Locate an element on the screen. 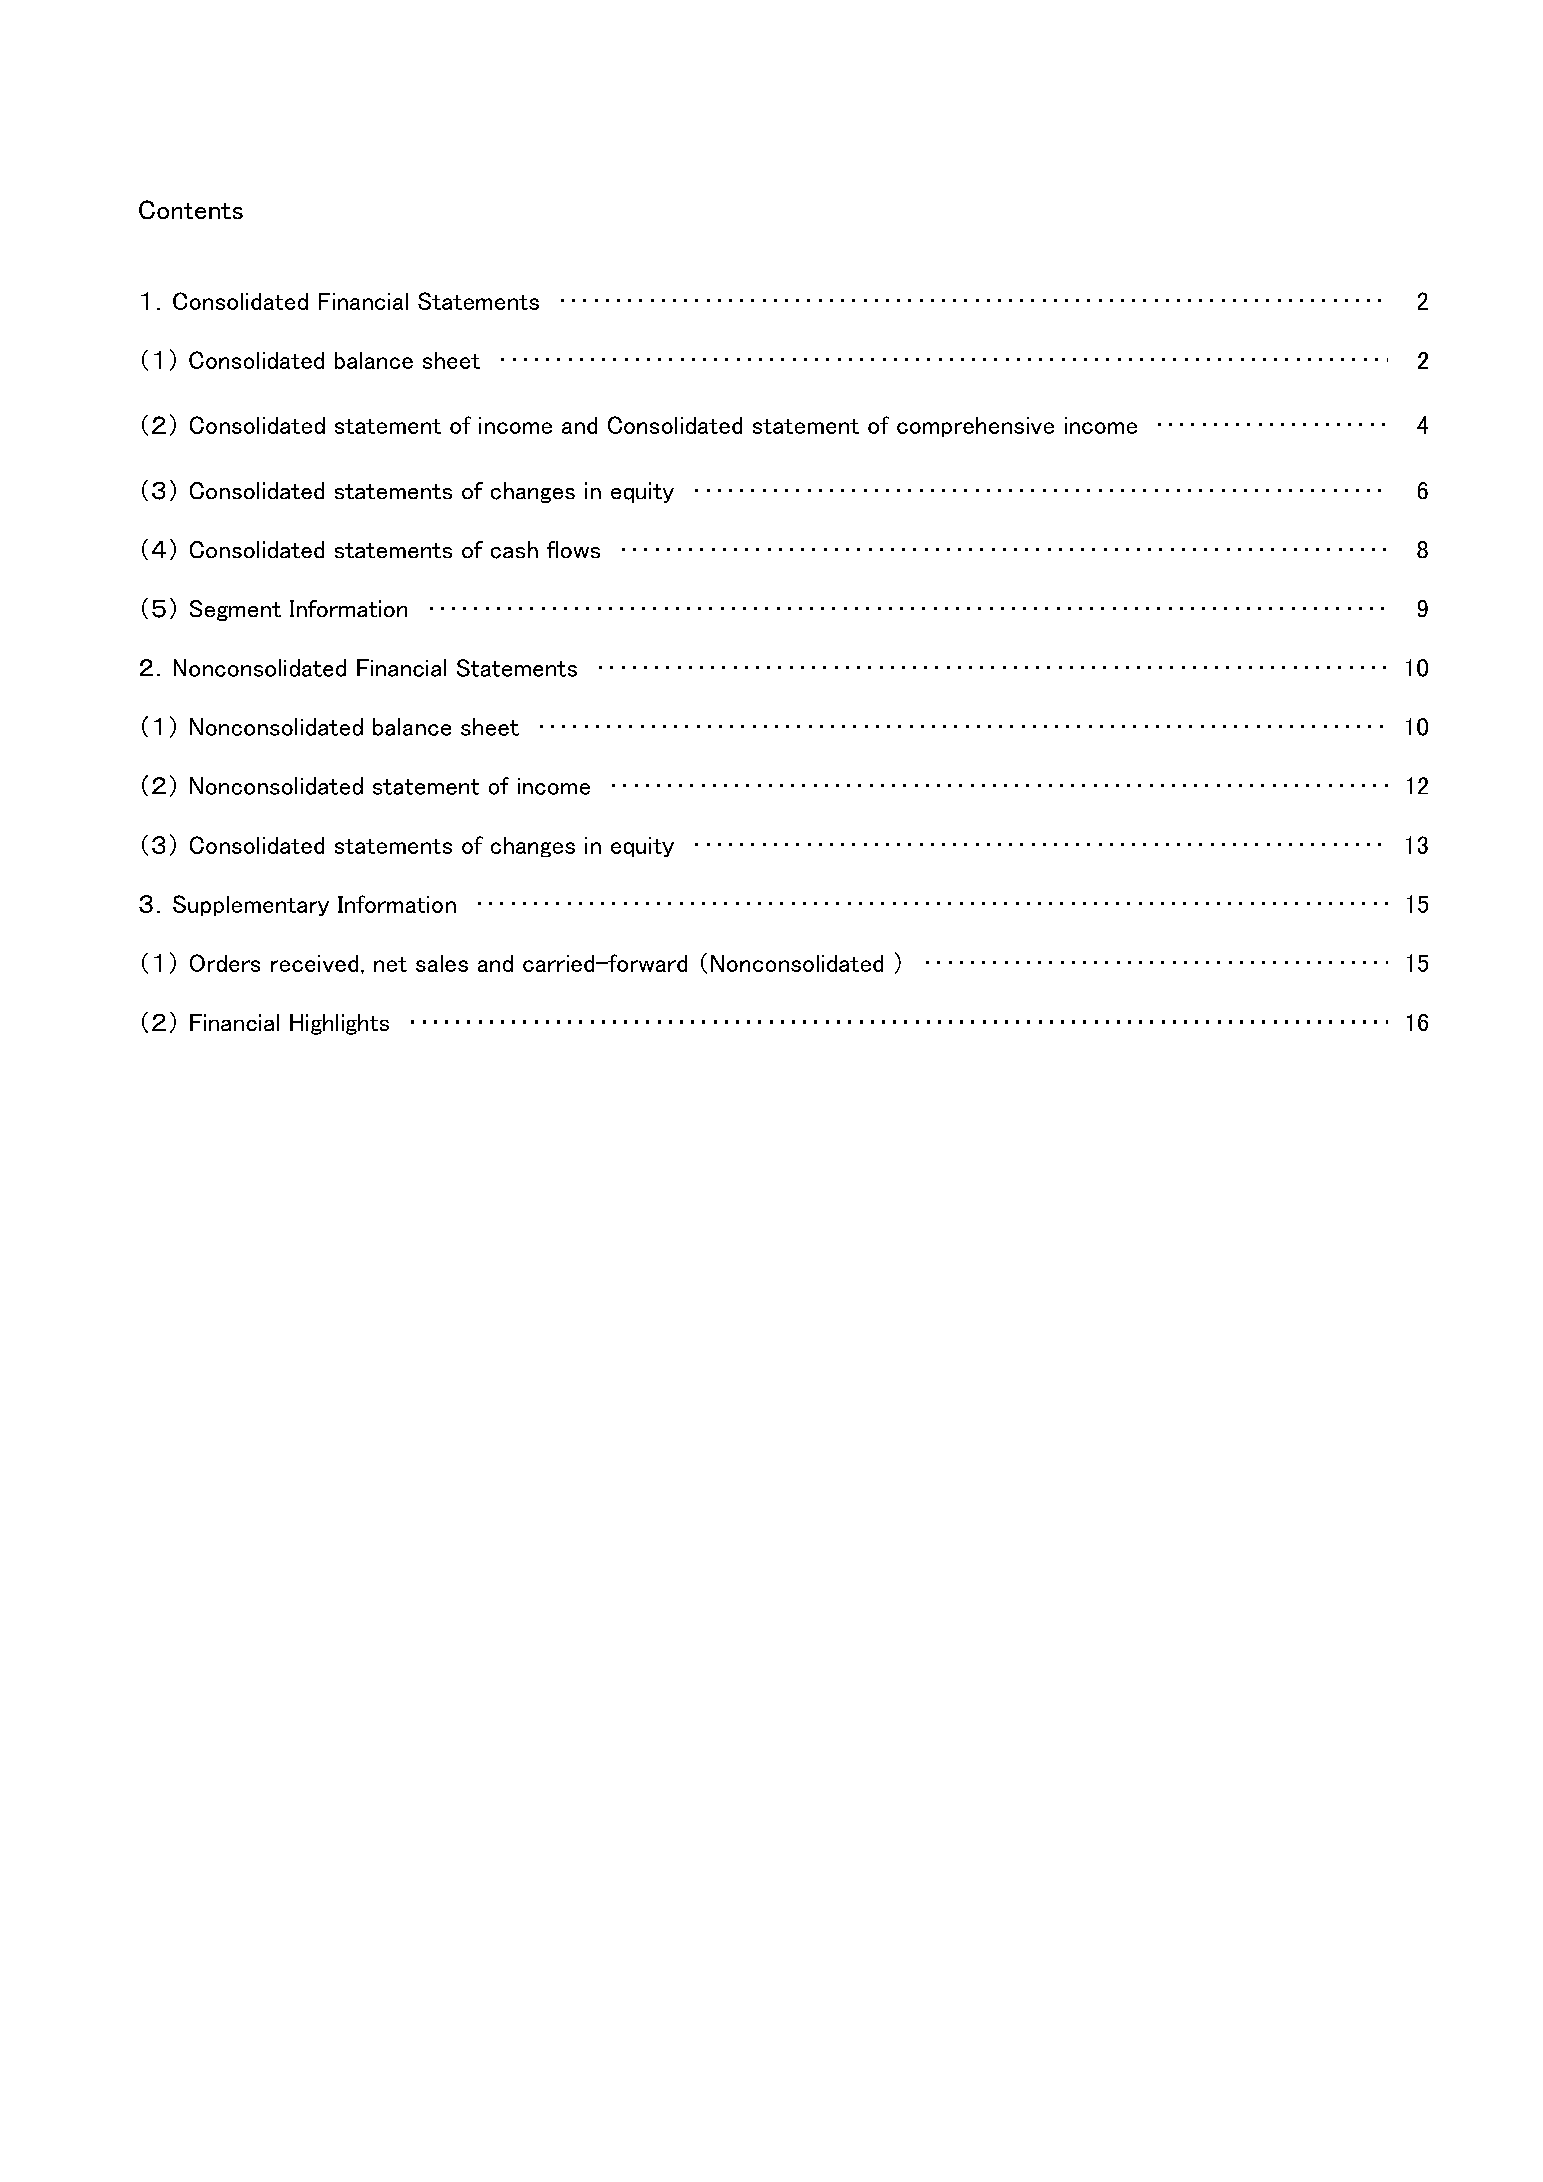 The height and width of the screenshot is (2182, 1543). Segment is located at coordinates (235, 610).
